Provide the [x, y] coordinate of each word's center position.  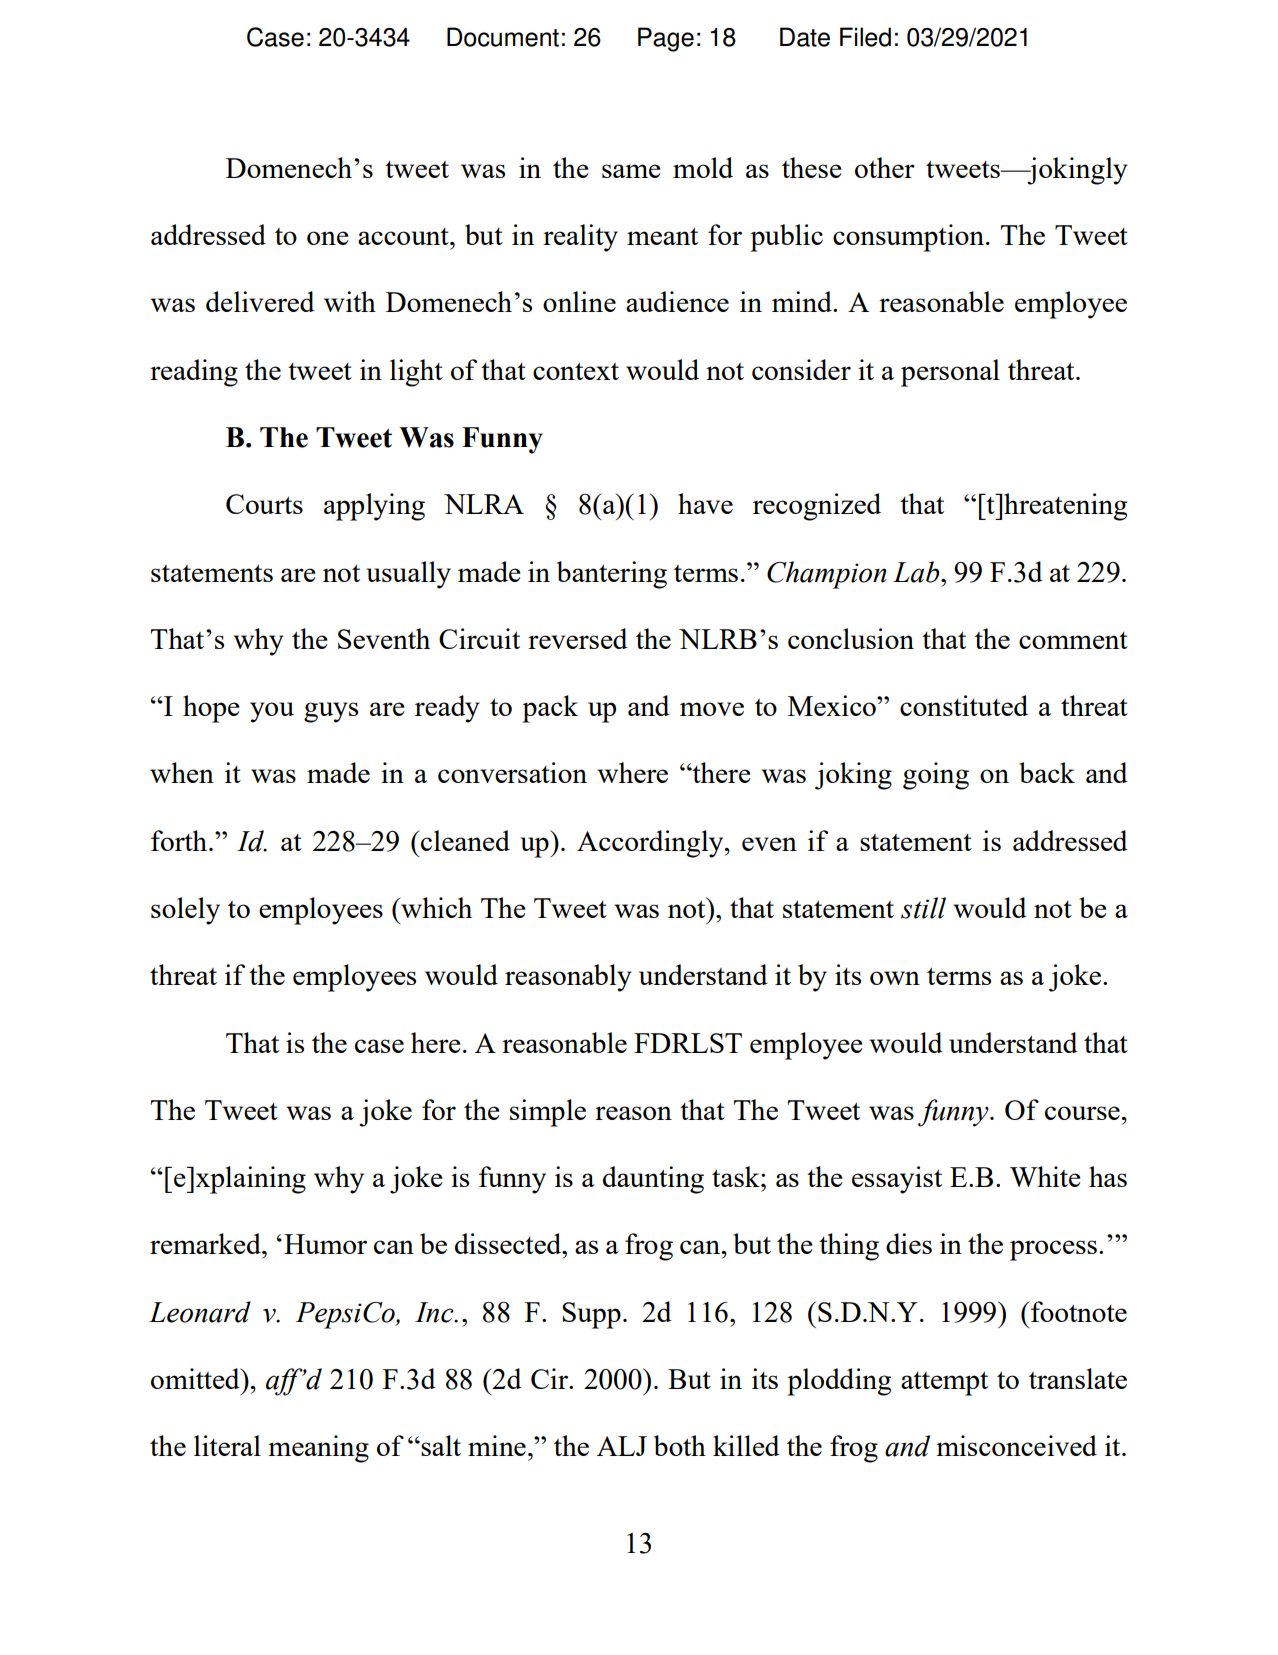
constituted [964, 705]
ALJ [622, 1446]
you [272, 712]
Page [666, 39]
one [327, 238]
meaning [318, 1449]
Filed [865, 37]
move [712, 709]
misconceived [1016, 1445]
